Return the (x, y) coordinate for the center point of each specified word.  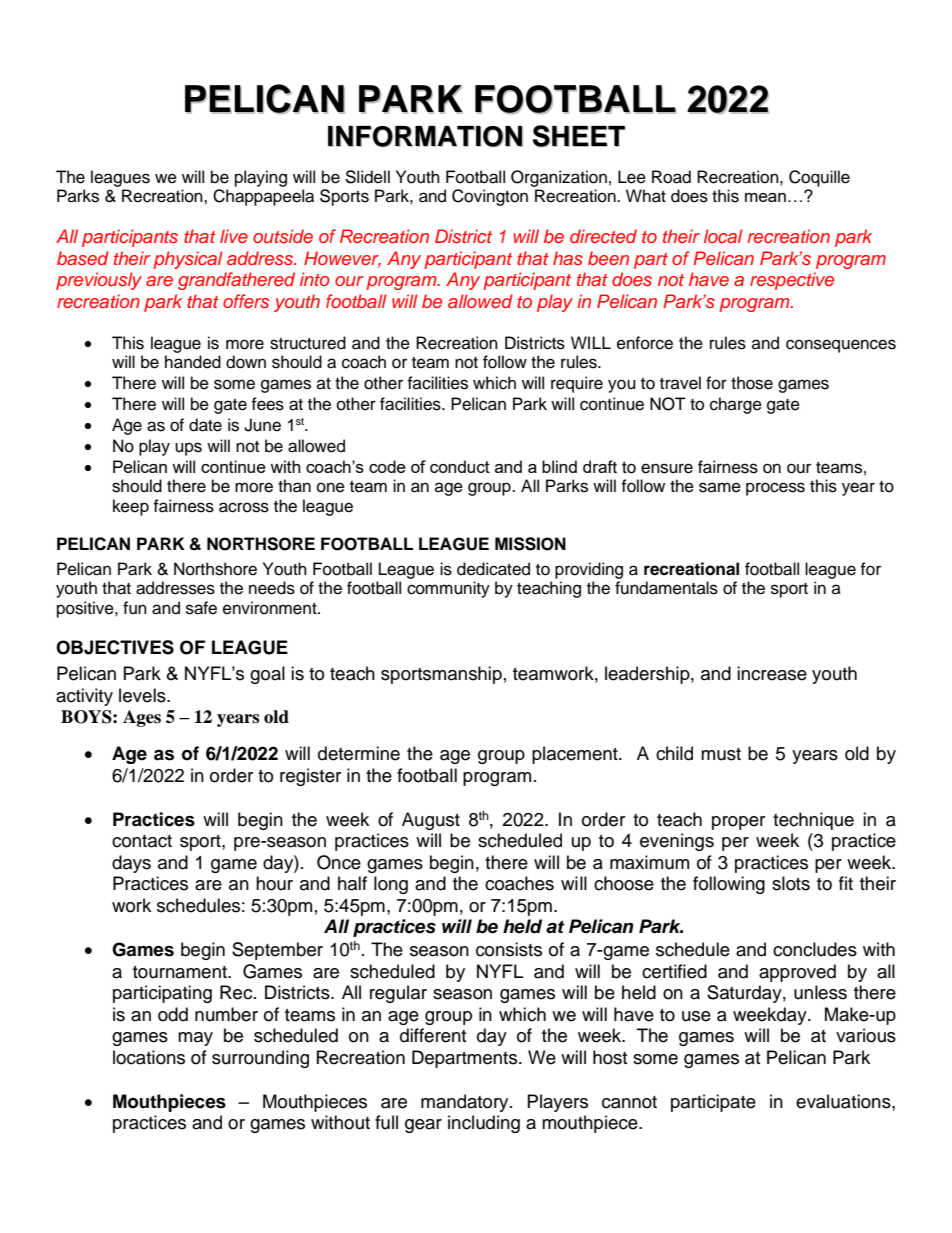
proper (738, 823)
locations (149, 1057)
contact (142, 841)
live (234, 236)
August (431, 821)
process (775, 489)
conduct (460, 466)
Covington (490, 197)
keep (131, 507)
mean (765, 197)
